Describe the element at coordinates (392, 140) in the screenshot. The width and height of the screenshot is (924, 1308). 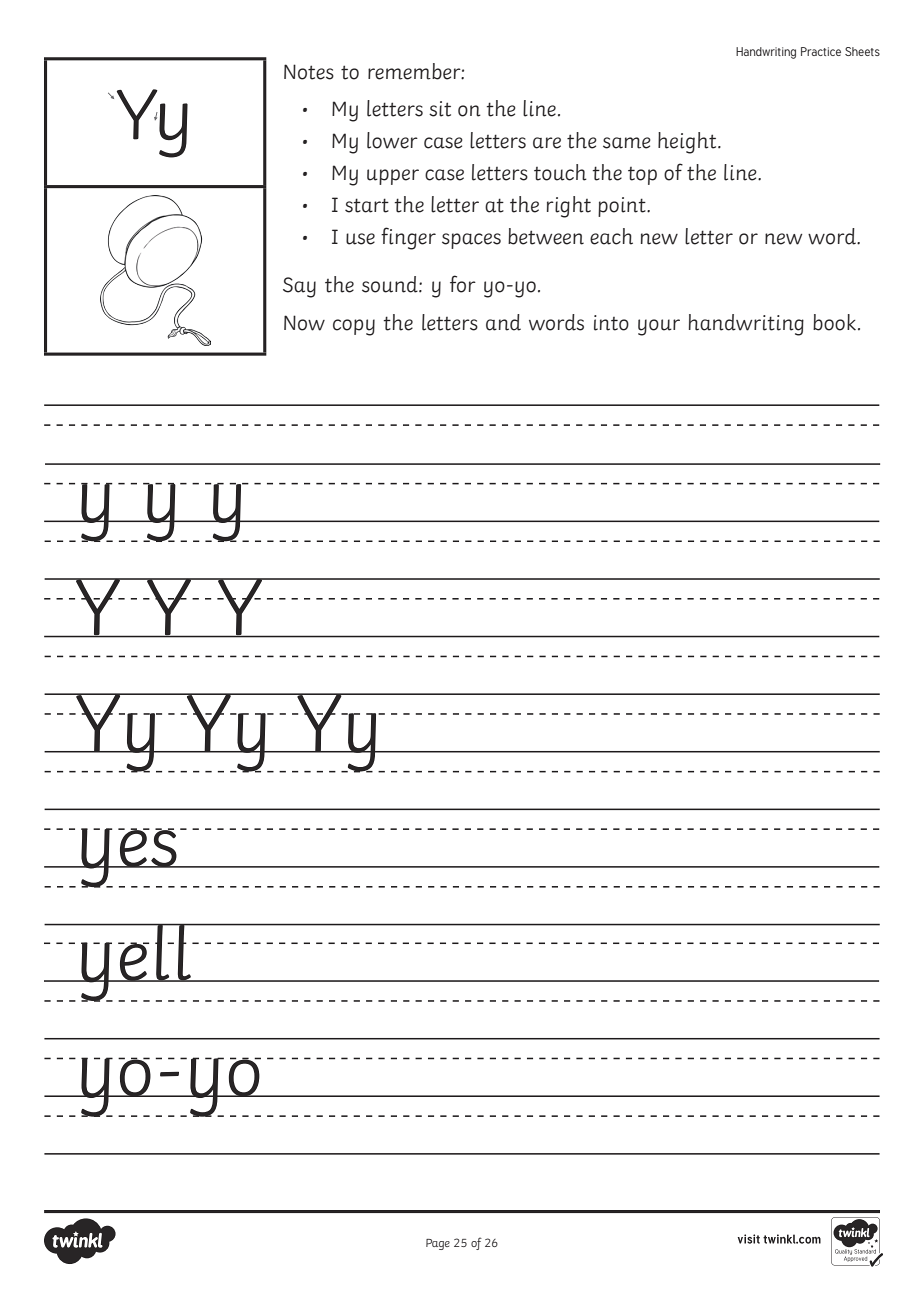
I see `lower` at that location.
